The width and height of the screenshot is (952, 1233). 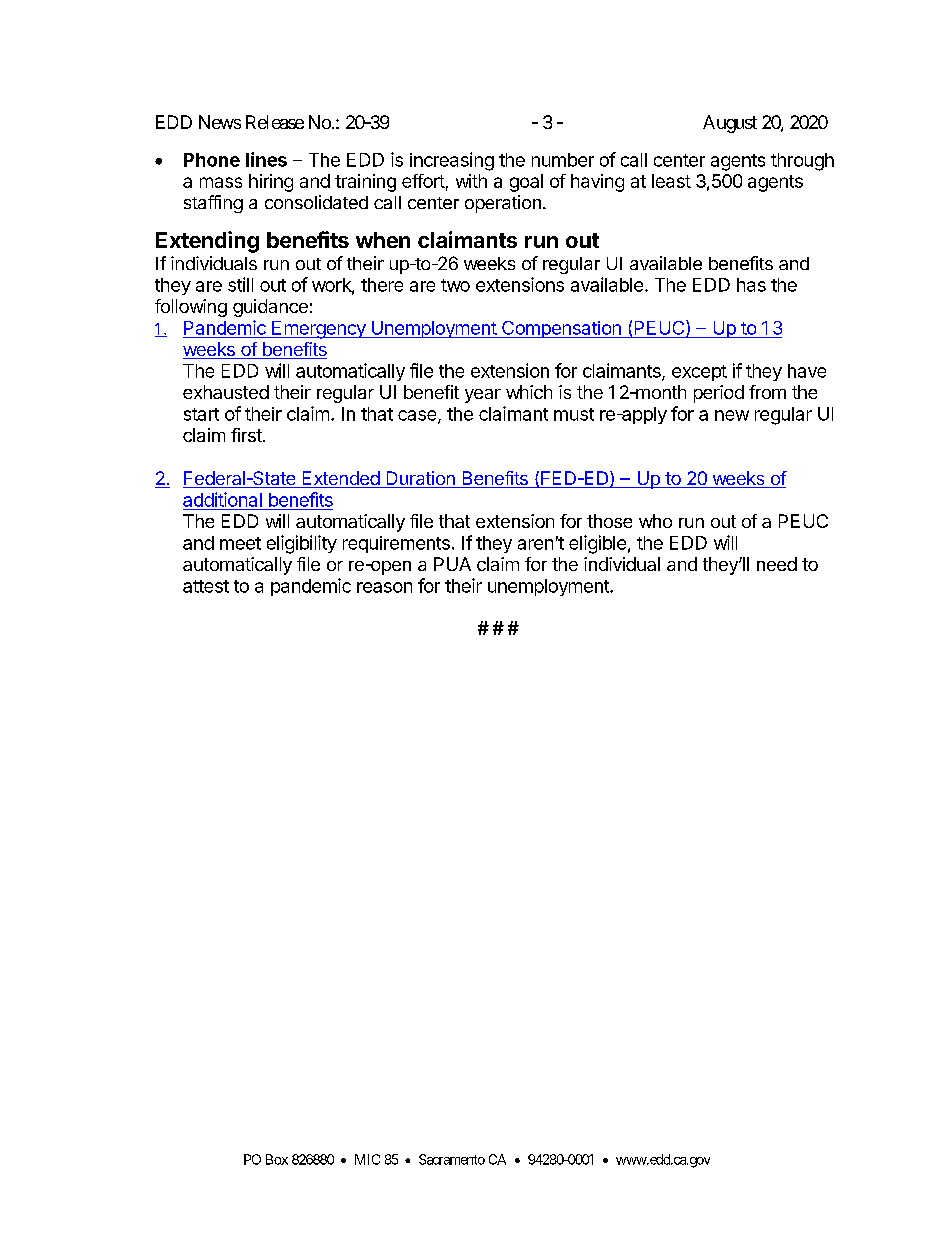 I want to click on Sacramento, so click(x=452, y=1159).
